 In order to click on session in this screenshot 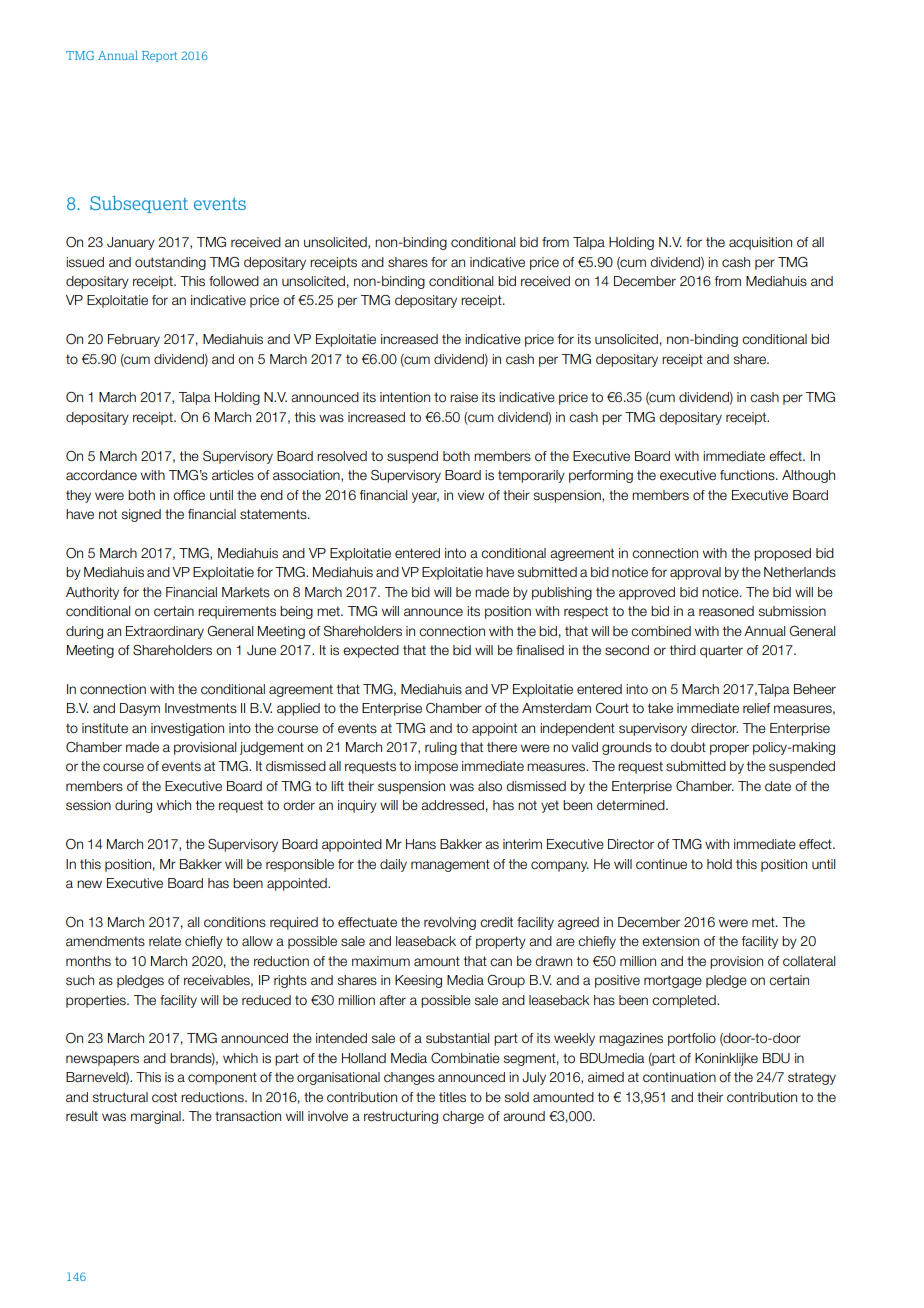, I will do `click(88, 805)`.
